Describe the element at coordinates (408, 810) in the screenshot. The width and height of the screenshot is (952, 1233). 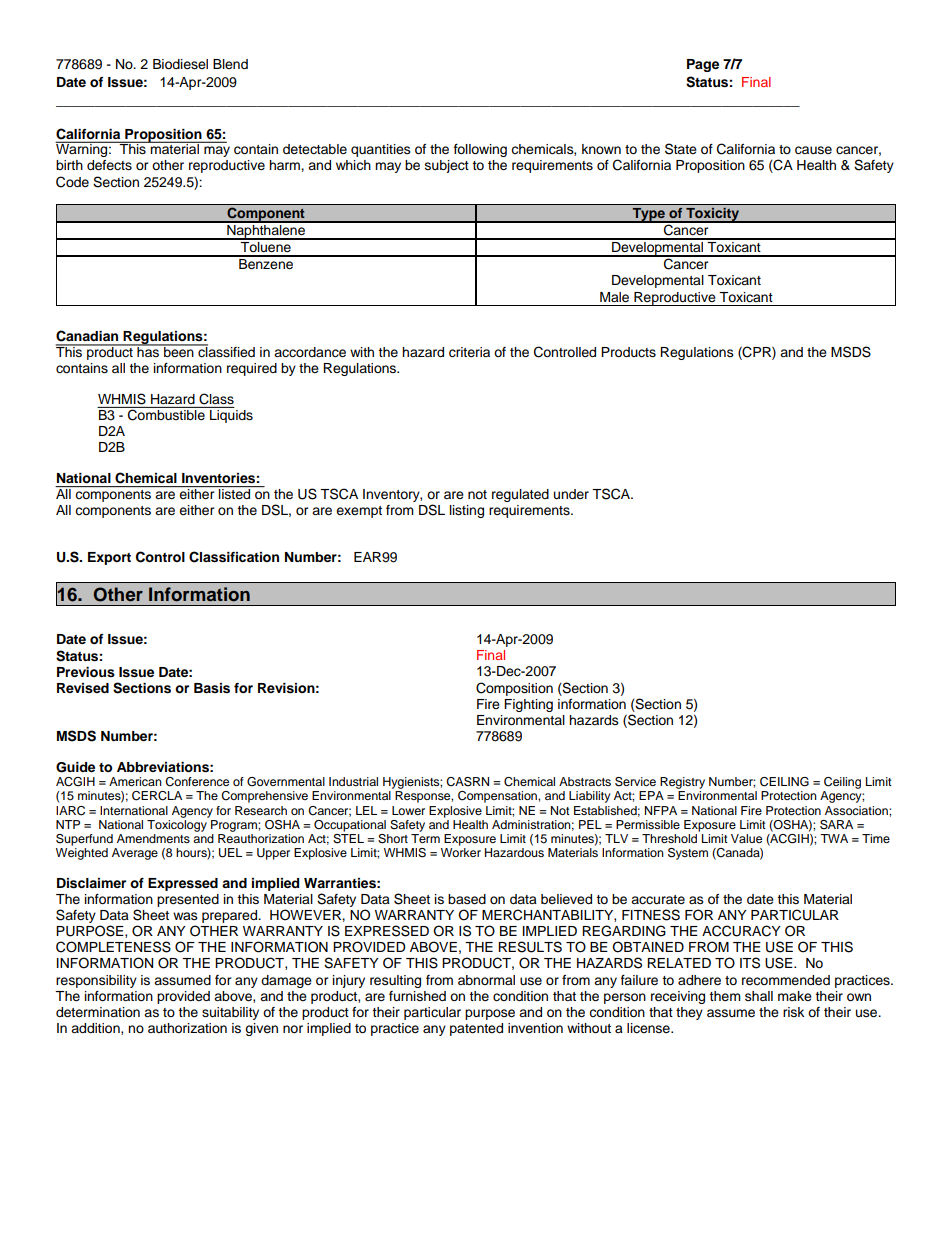
I see `Lower` at that location.
